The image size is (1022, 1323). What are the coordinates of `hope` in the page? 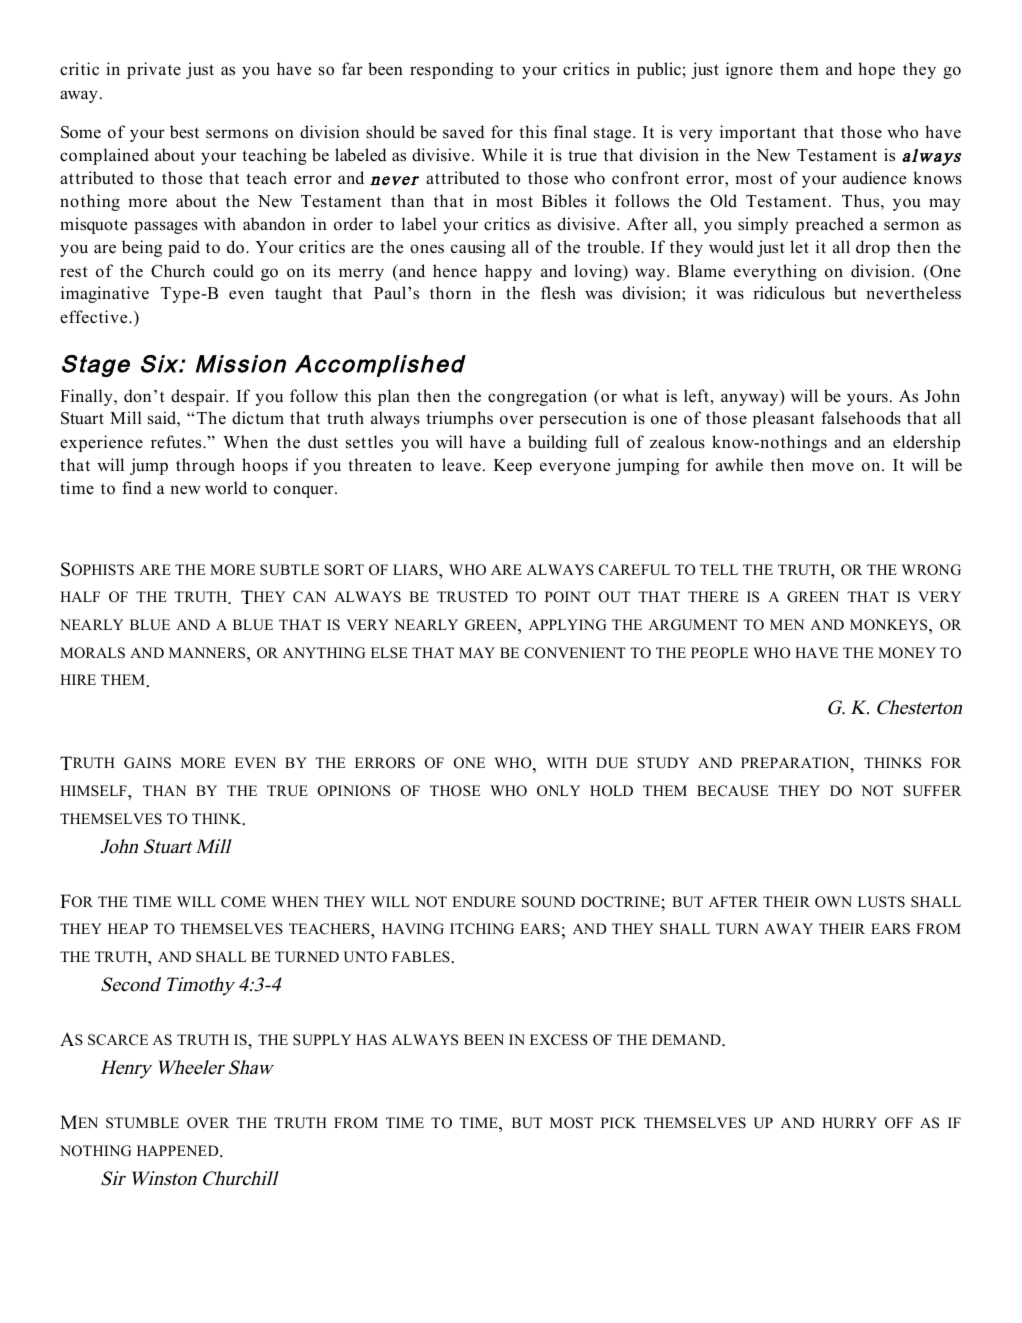 It's located at (876, 70).
